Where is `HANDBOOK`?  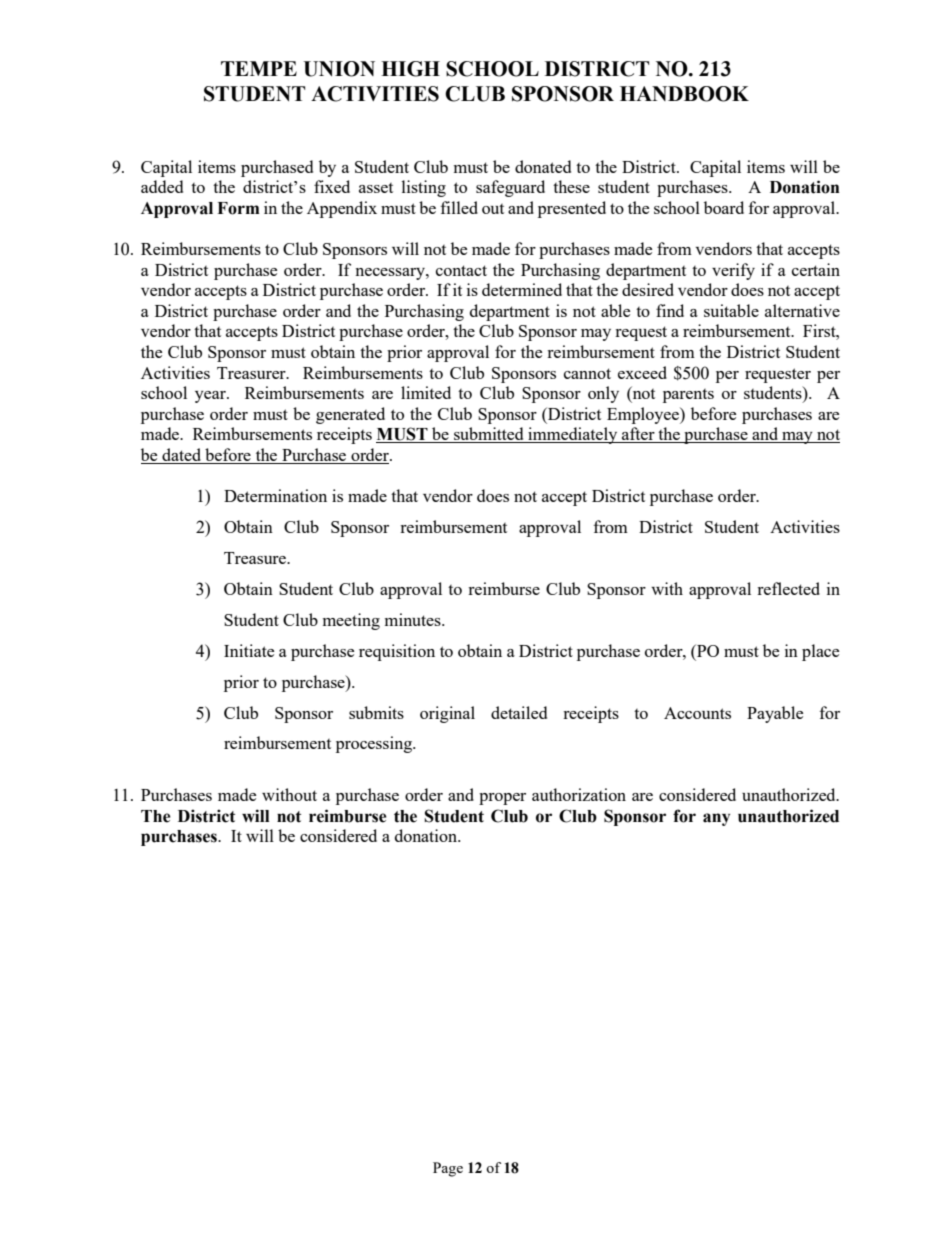 HANDBOOK is located at coordinates (684, 94).
